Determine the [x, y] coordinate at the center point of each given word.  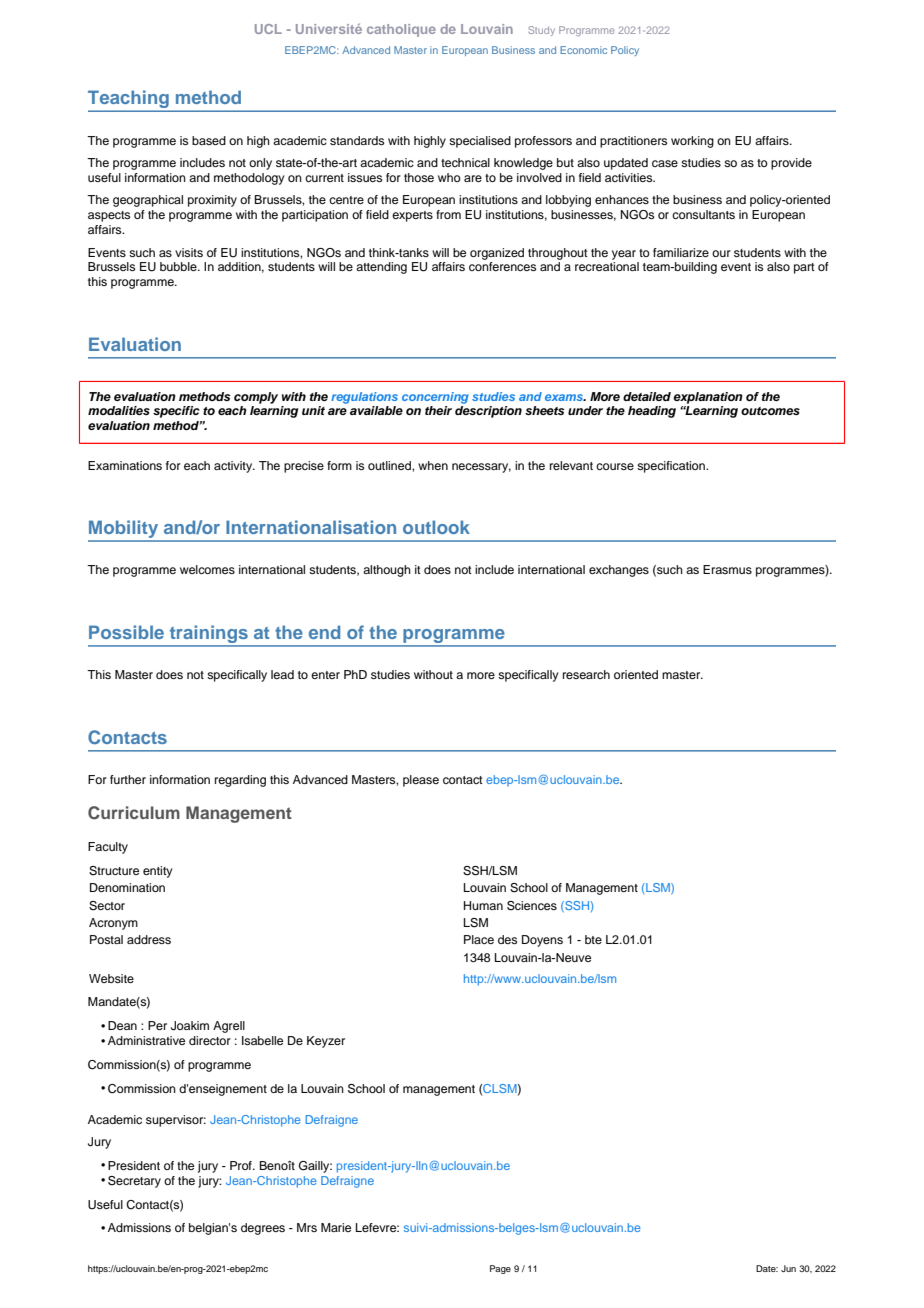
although [387, 571]
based [209, 140]
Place [479, 939]
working [692, 142]
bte [593, 939]
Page [500, 1269]
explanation [708, 398]
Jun [788, 1268]
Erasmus [727, 569]
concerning [435, 398]
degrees [263, 1229]
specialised [480, 142]
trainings [208, 634]
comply [256, 398]
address [149, 939]
